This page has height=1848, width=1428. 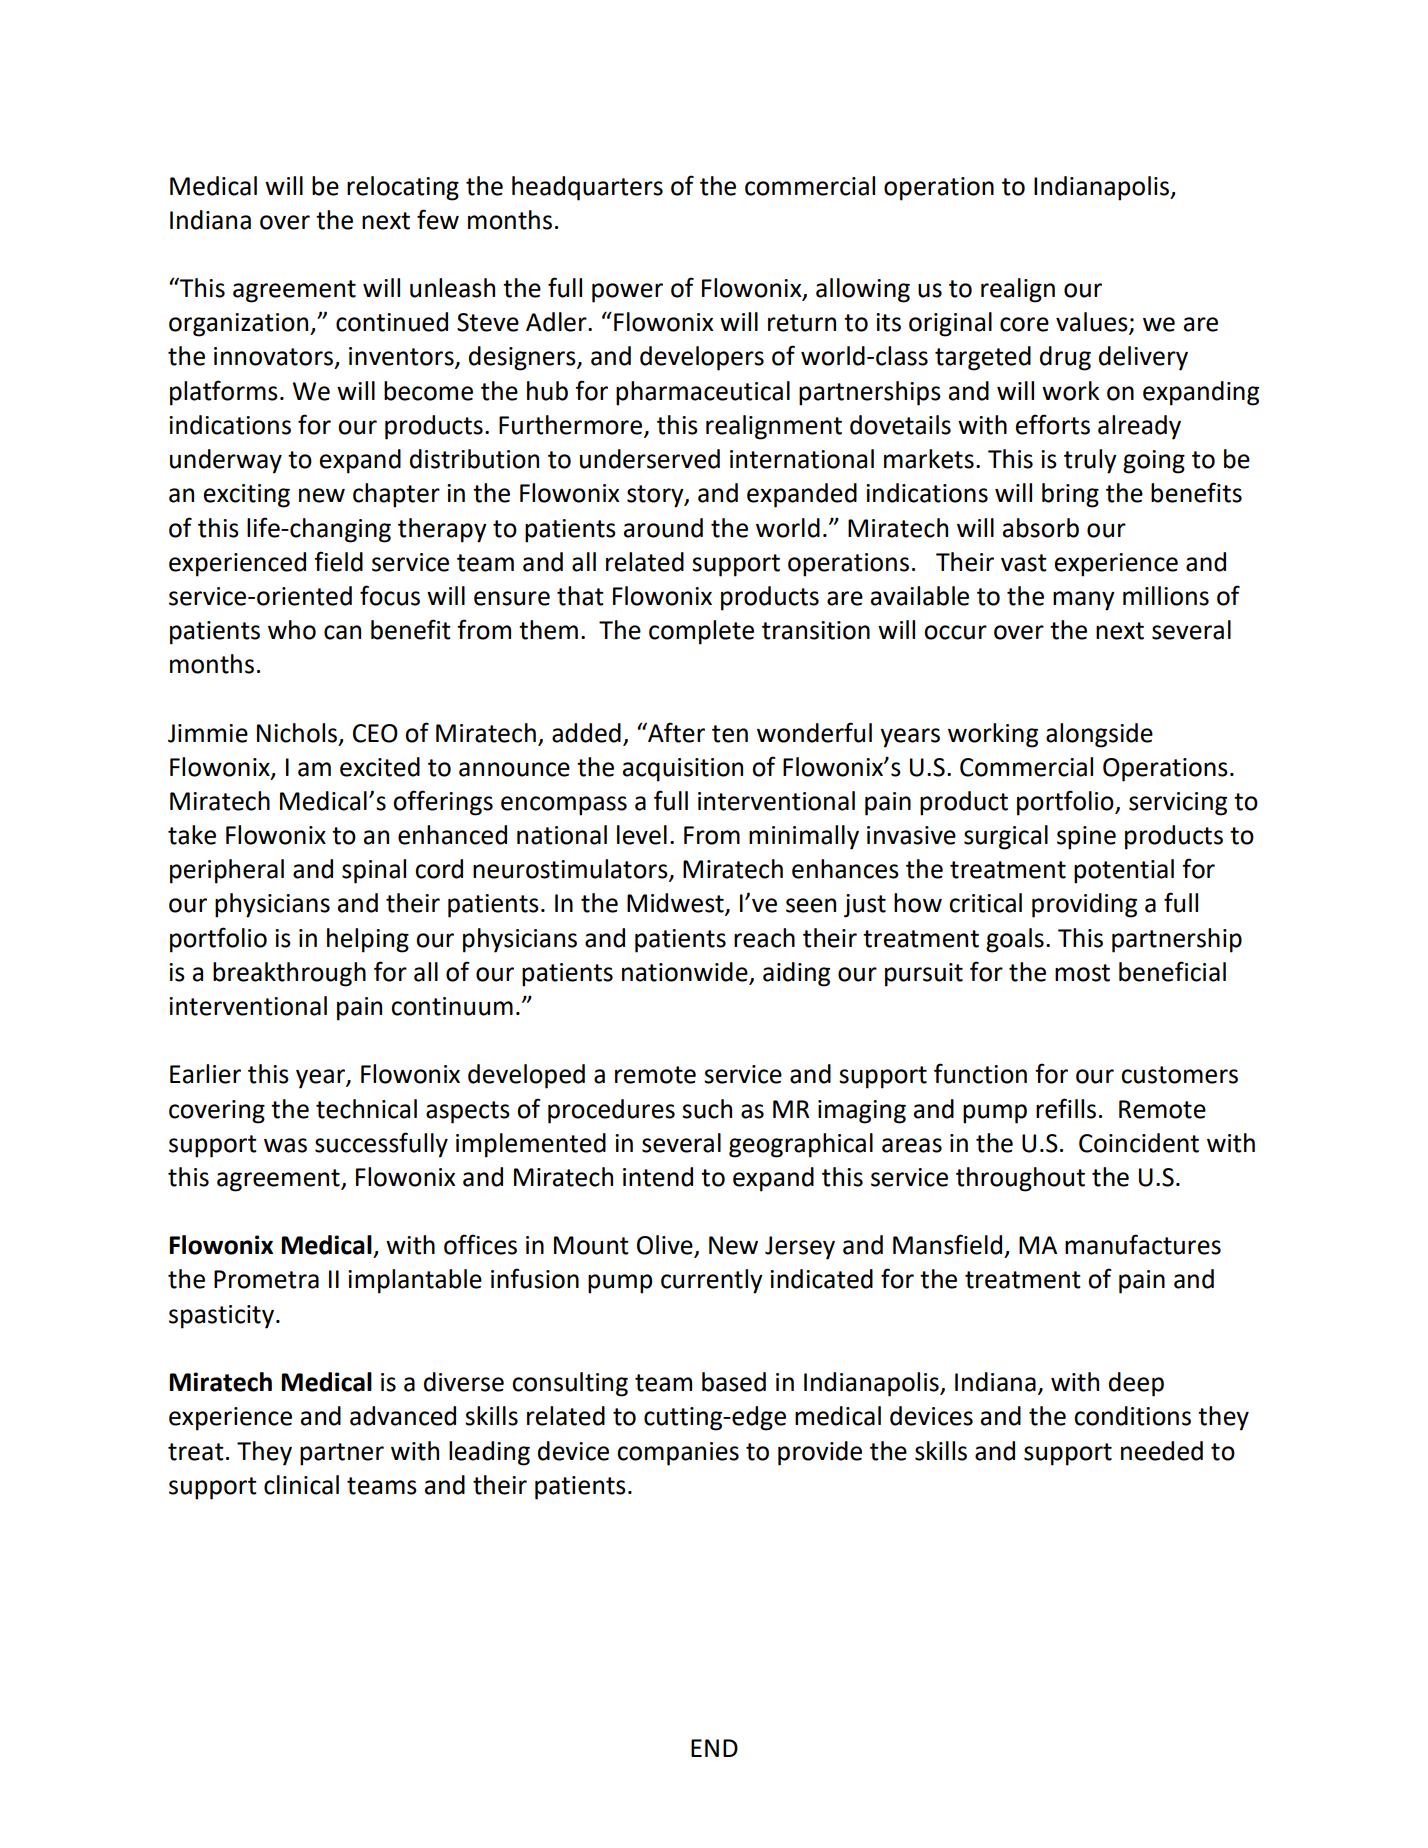 What do you see at coordinates (374, 871) in the page?
I see `spinal` at bounding box center [374, 871].
